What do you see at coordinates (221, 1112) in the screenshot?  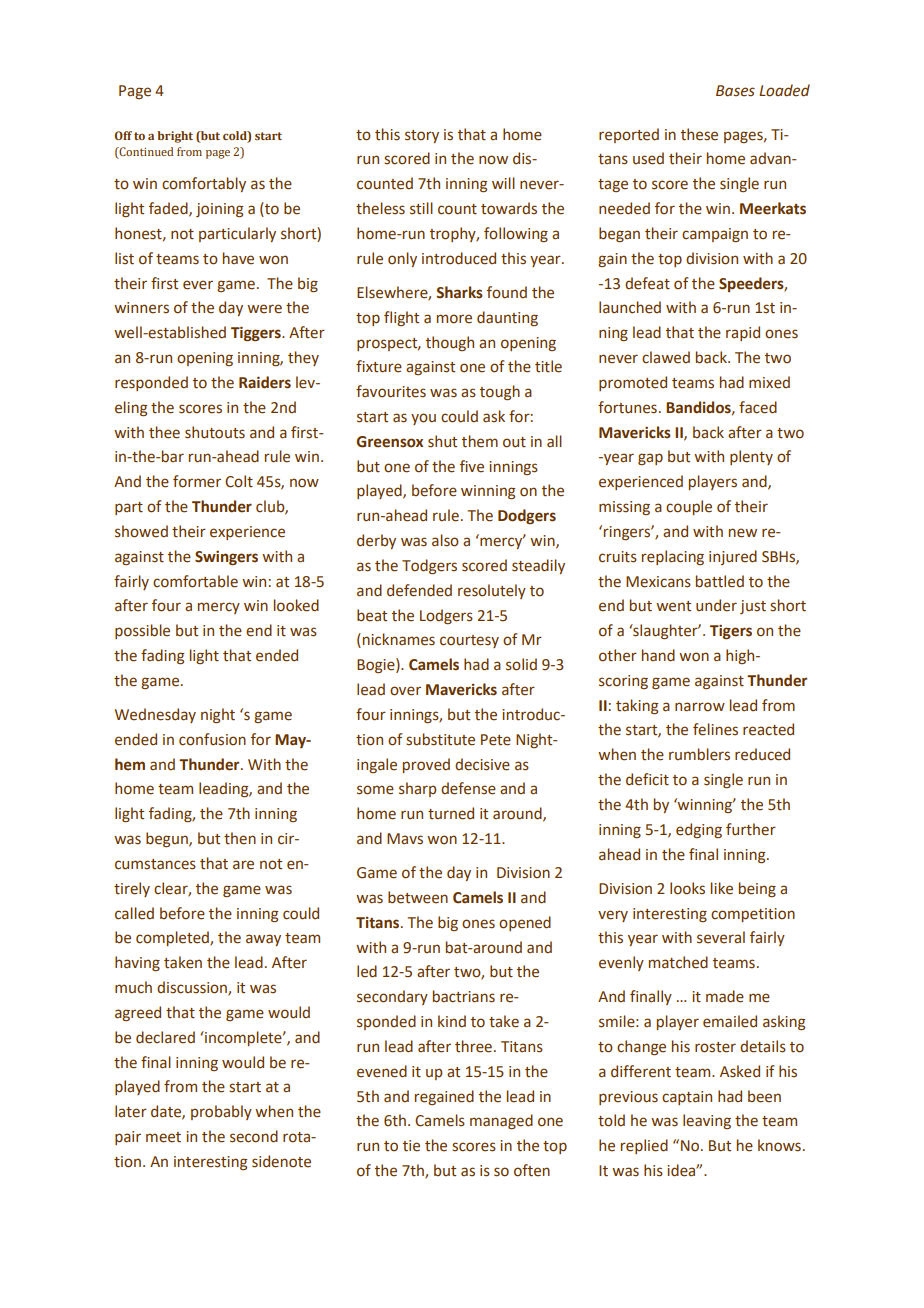 I see `probably` at bounding box center [221, 1112].
